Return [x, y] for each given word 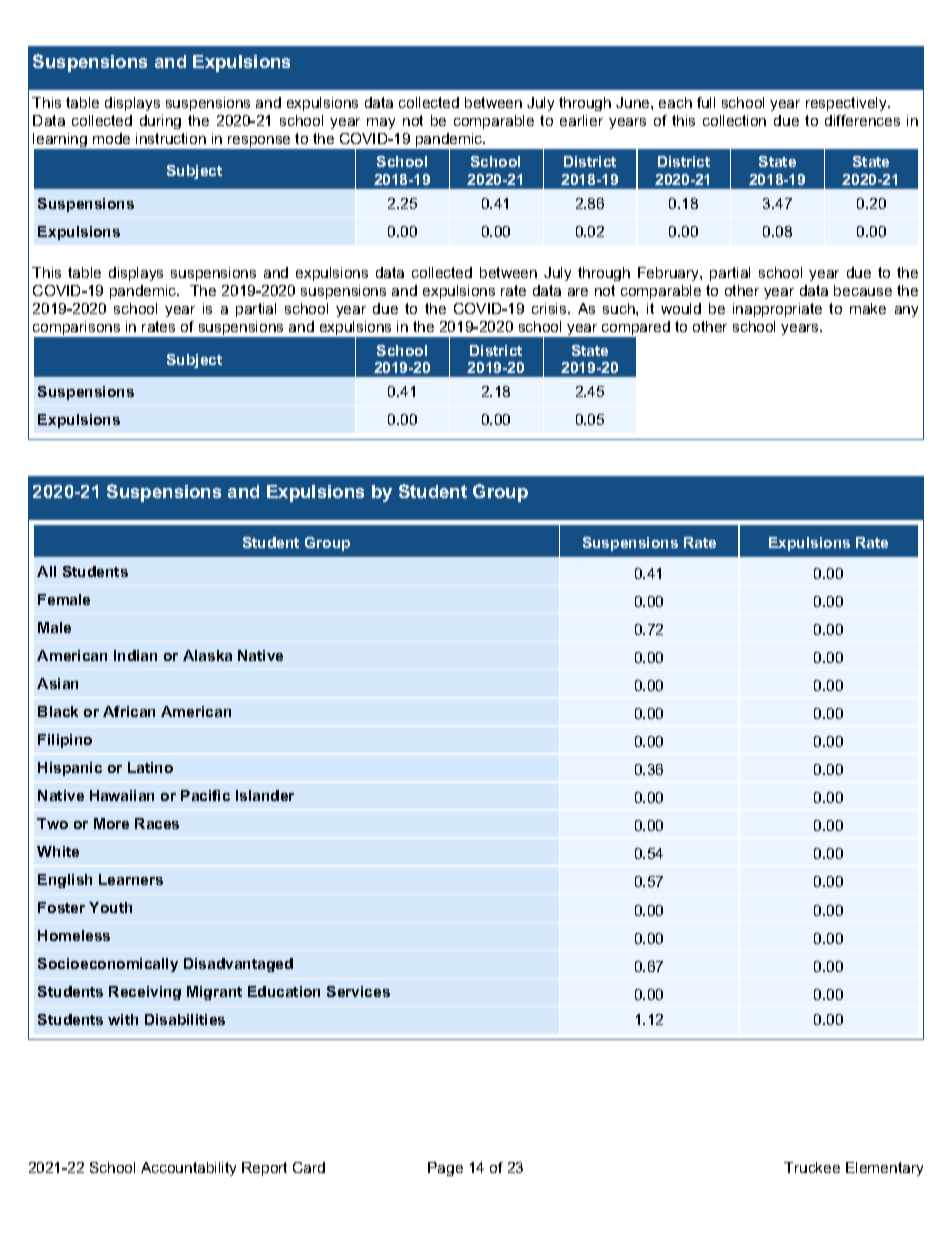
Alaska [207, 655]
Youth [110, 907]
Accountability [188, 1169]
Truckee [812, 1167]
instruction [171, 138]
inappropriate [777, 310]
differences [862, 120]
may [381, 123]
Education [284, 991]
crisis [550, 308]
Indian [135, 655]
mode [111, 138]
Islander [265, 795]
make [868, 308]
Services [358, 991]
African [129, 711]
